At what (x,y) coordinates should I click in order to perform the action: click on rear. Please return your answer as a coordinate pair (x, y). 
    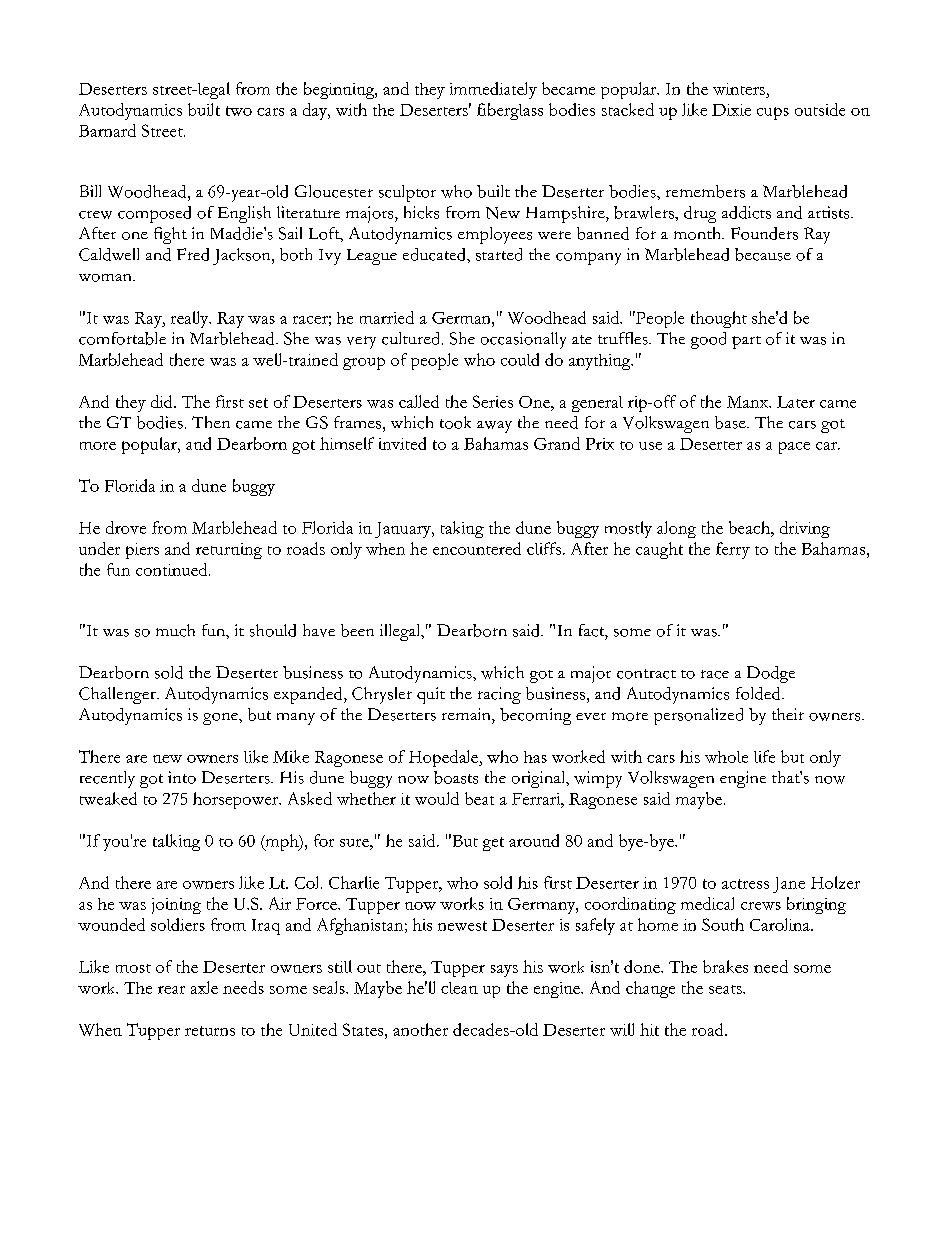
    Looking at the image, I should click on (171, 990).
